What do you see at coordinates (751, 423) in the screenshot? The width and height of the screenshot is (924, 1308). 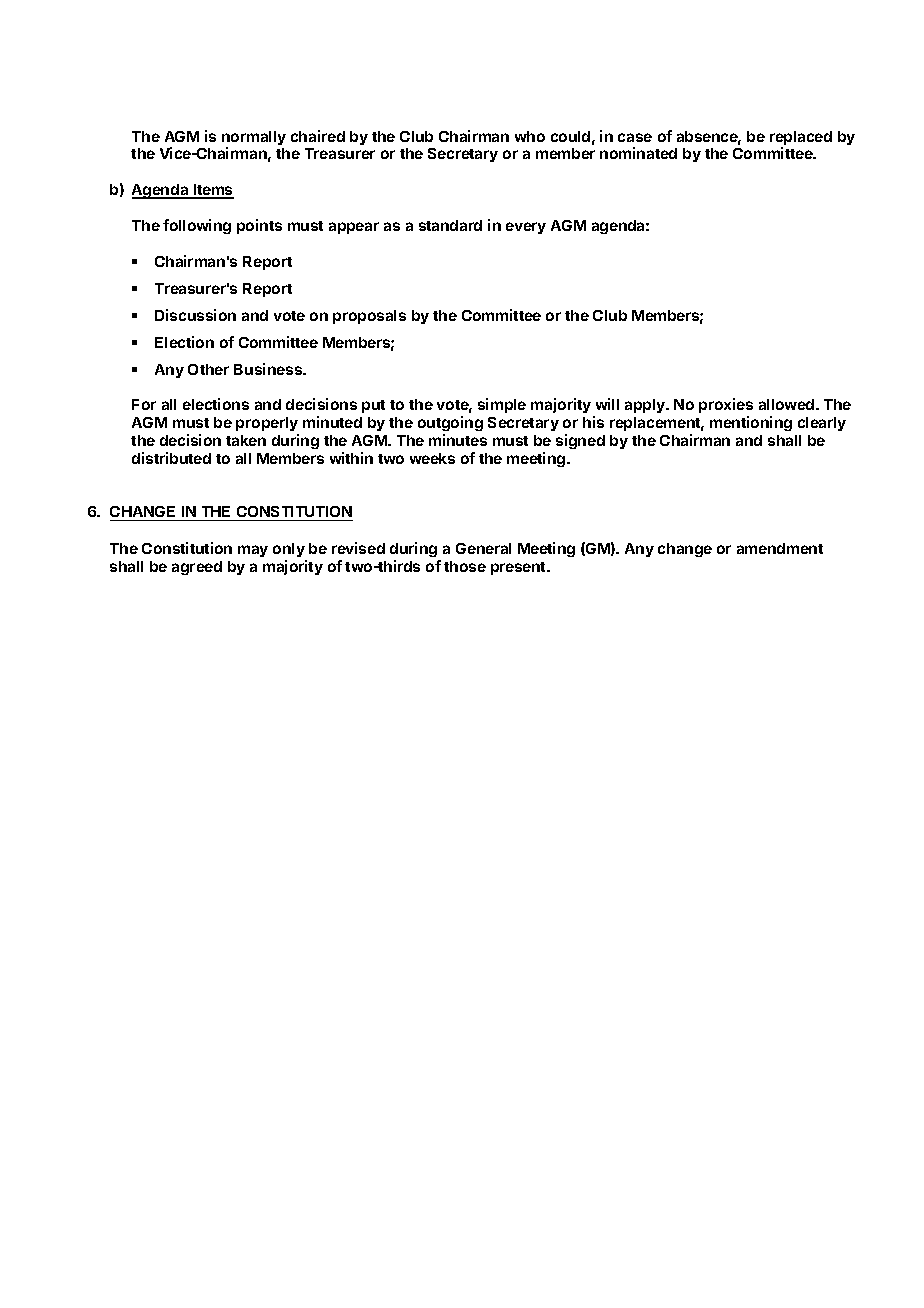 I see `mentioning` at bounding box center [751, 423].
